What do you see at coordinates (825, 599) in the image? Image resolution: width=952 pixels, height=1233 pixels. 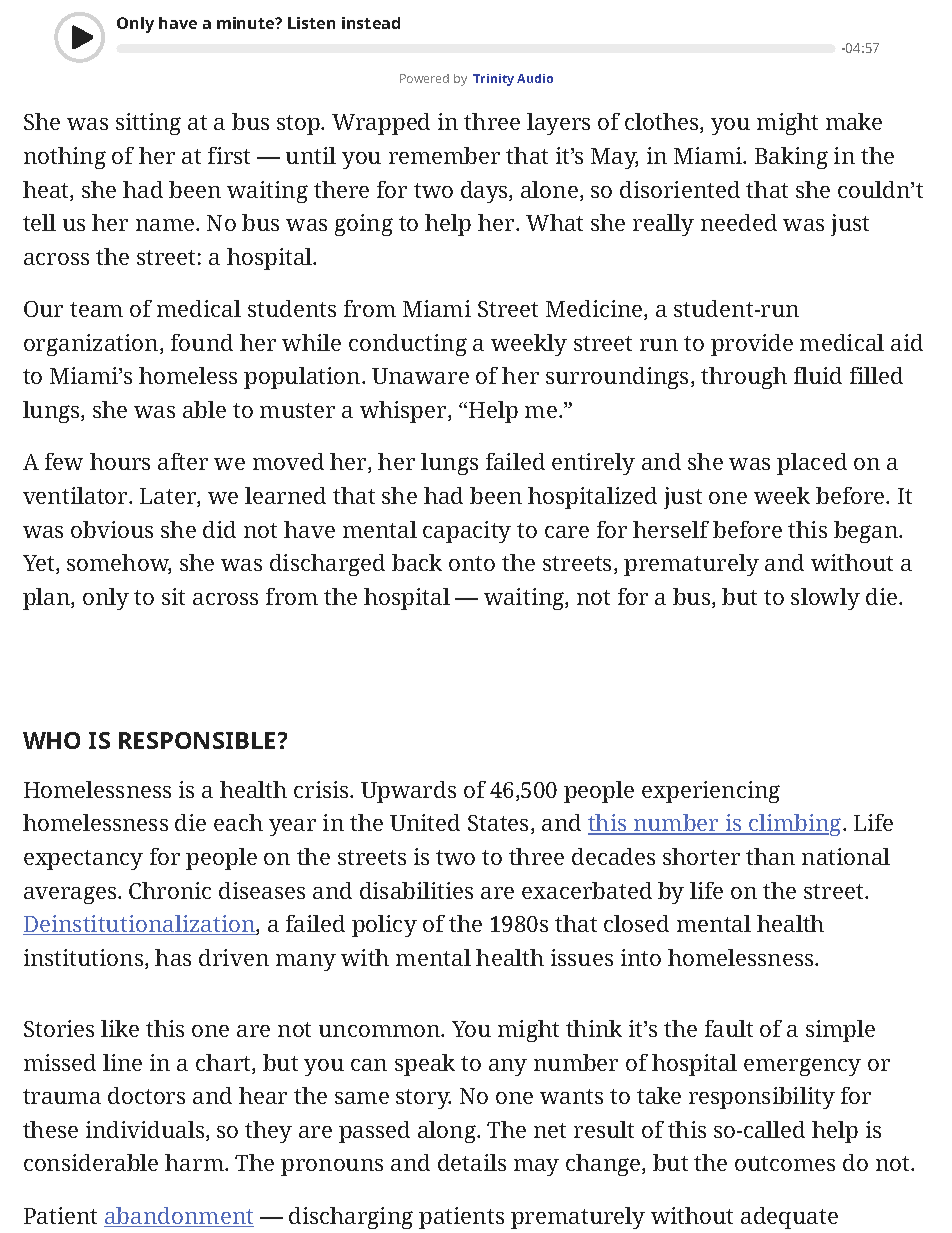 I see `slowly` at bounding box center [825, 599].
